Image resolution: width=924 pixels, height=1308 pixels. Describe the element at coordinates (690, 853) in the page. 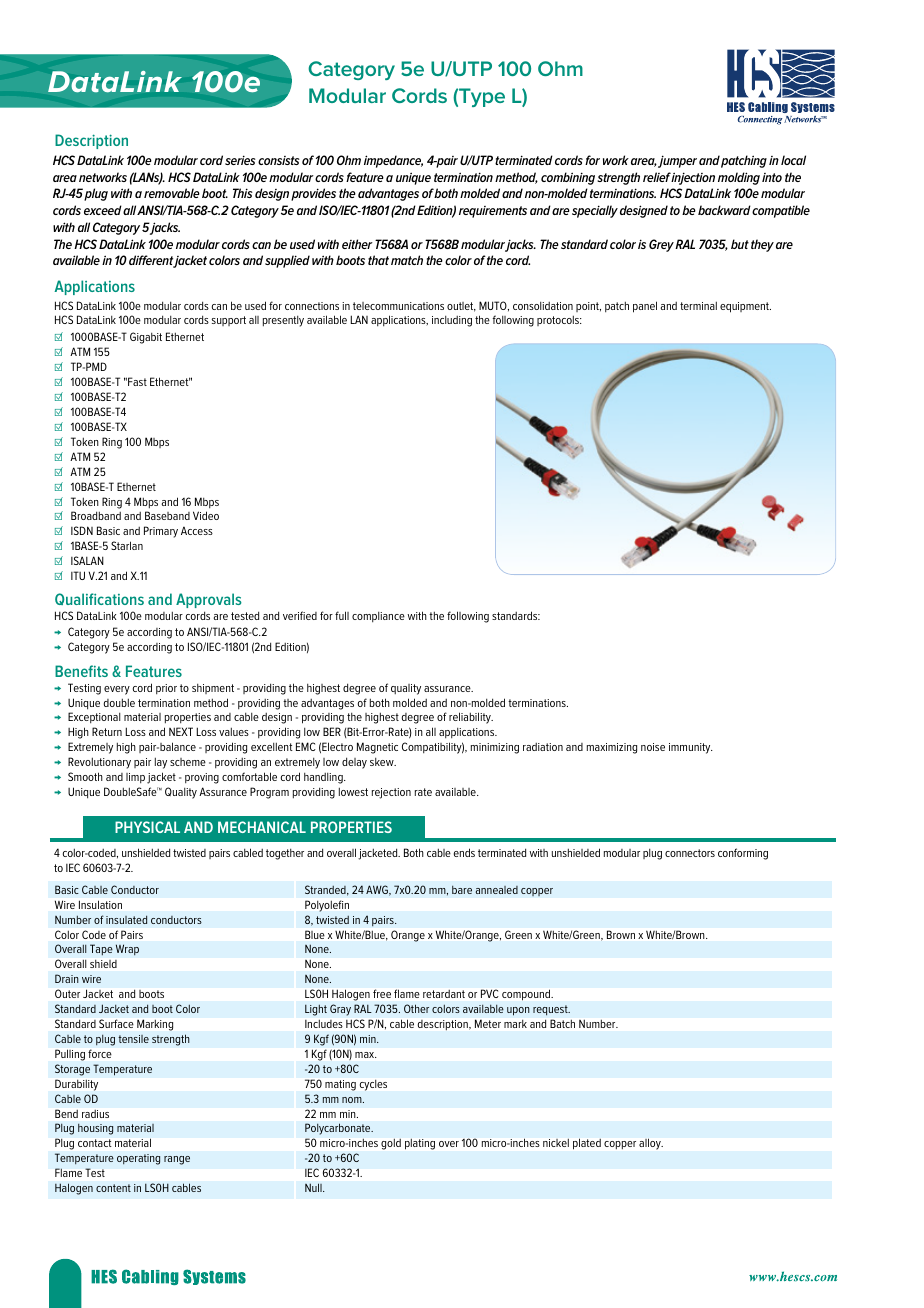

I see `connectors` at that location.
